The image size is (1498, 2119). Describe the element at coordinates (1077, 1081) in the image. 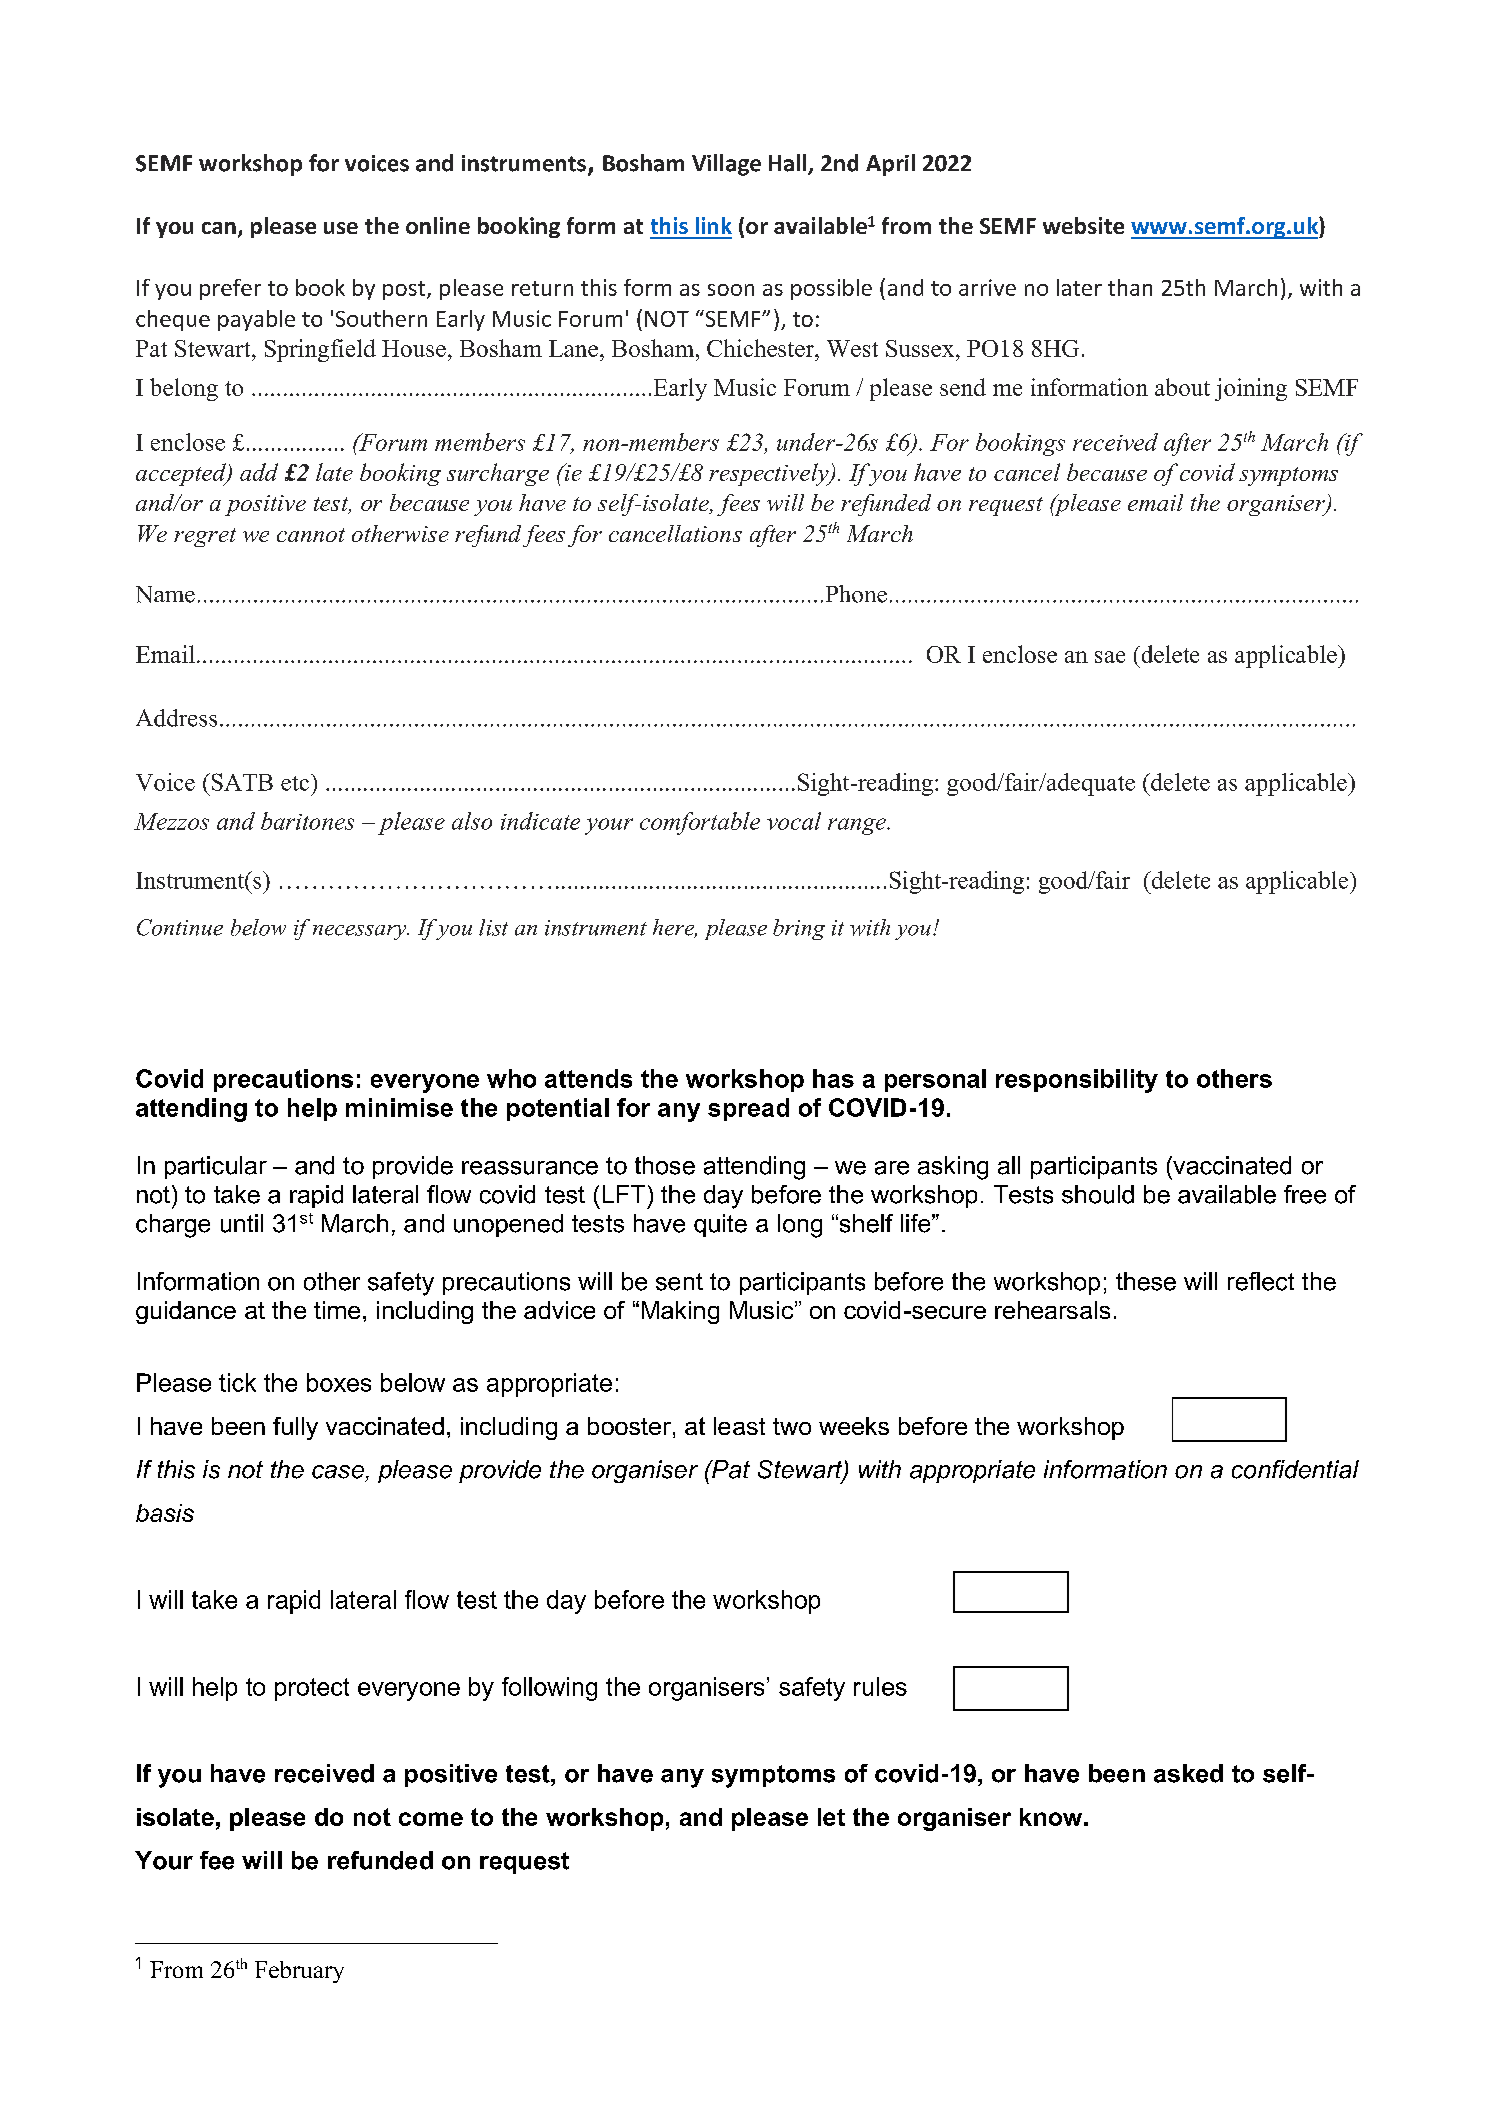

I see `responsibility` at that location.
